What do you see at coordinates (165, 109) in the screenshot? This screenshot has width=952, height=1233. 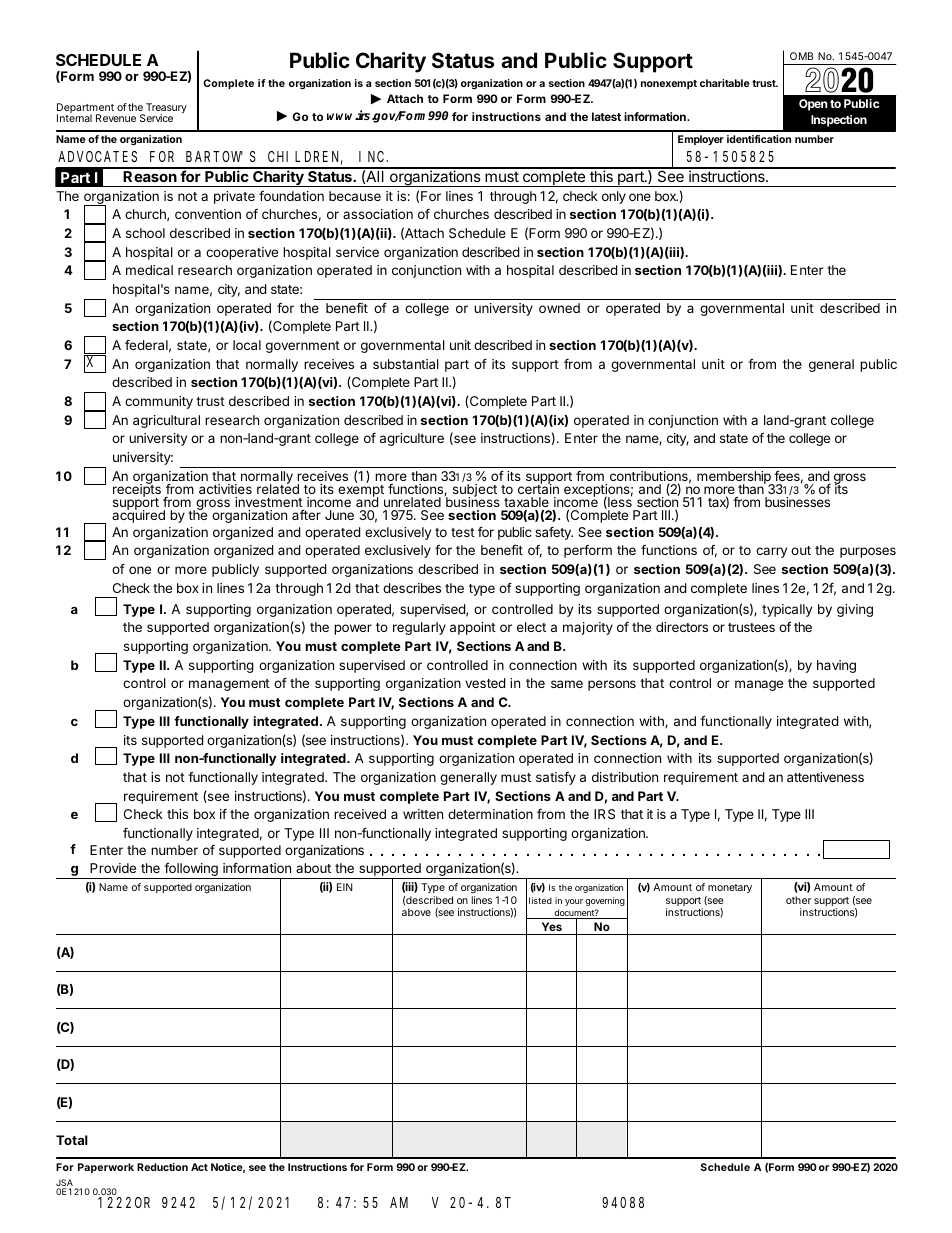 I see `Treasury` at bounding box center [165, 109].
